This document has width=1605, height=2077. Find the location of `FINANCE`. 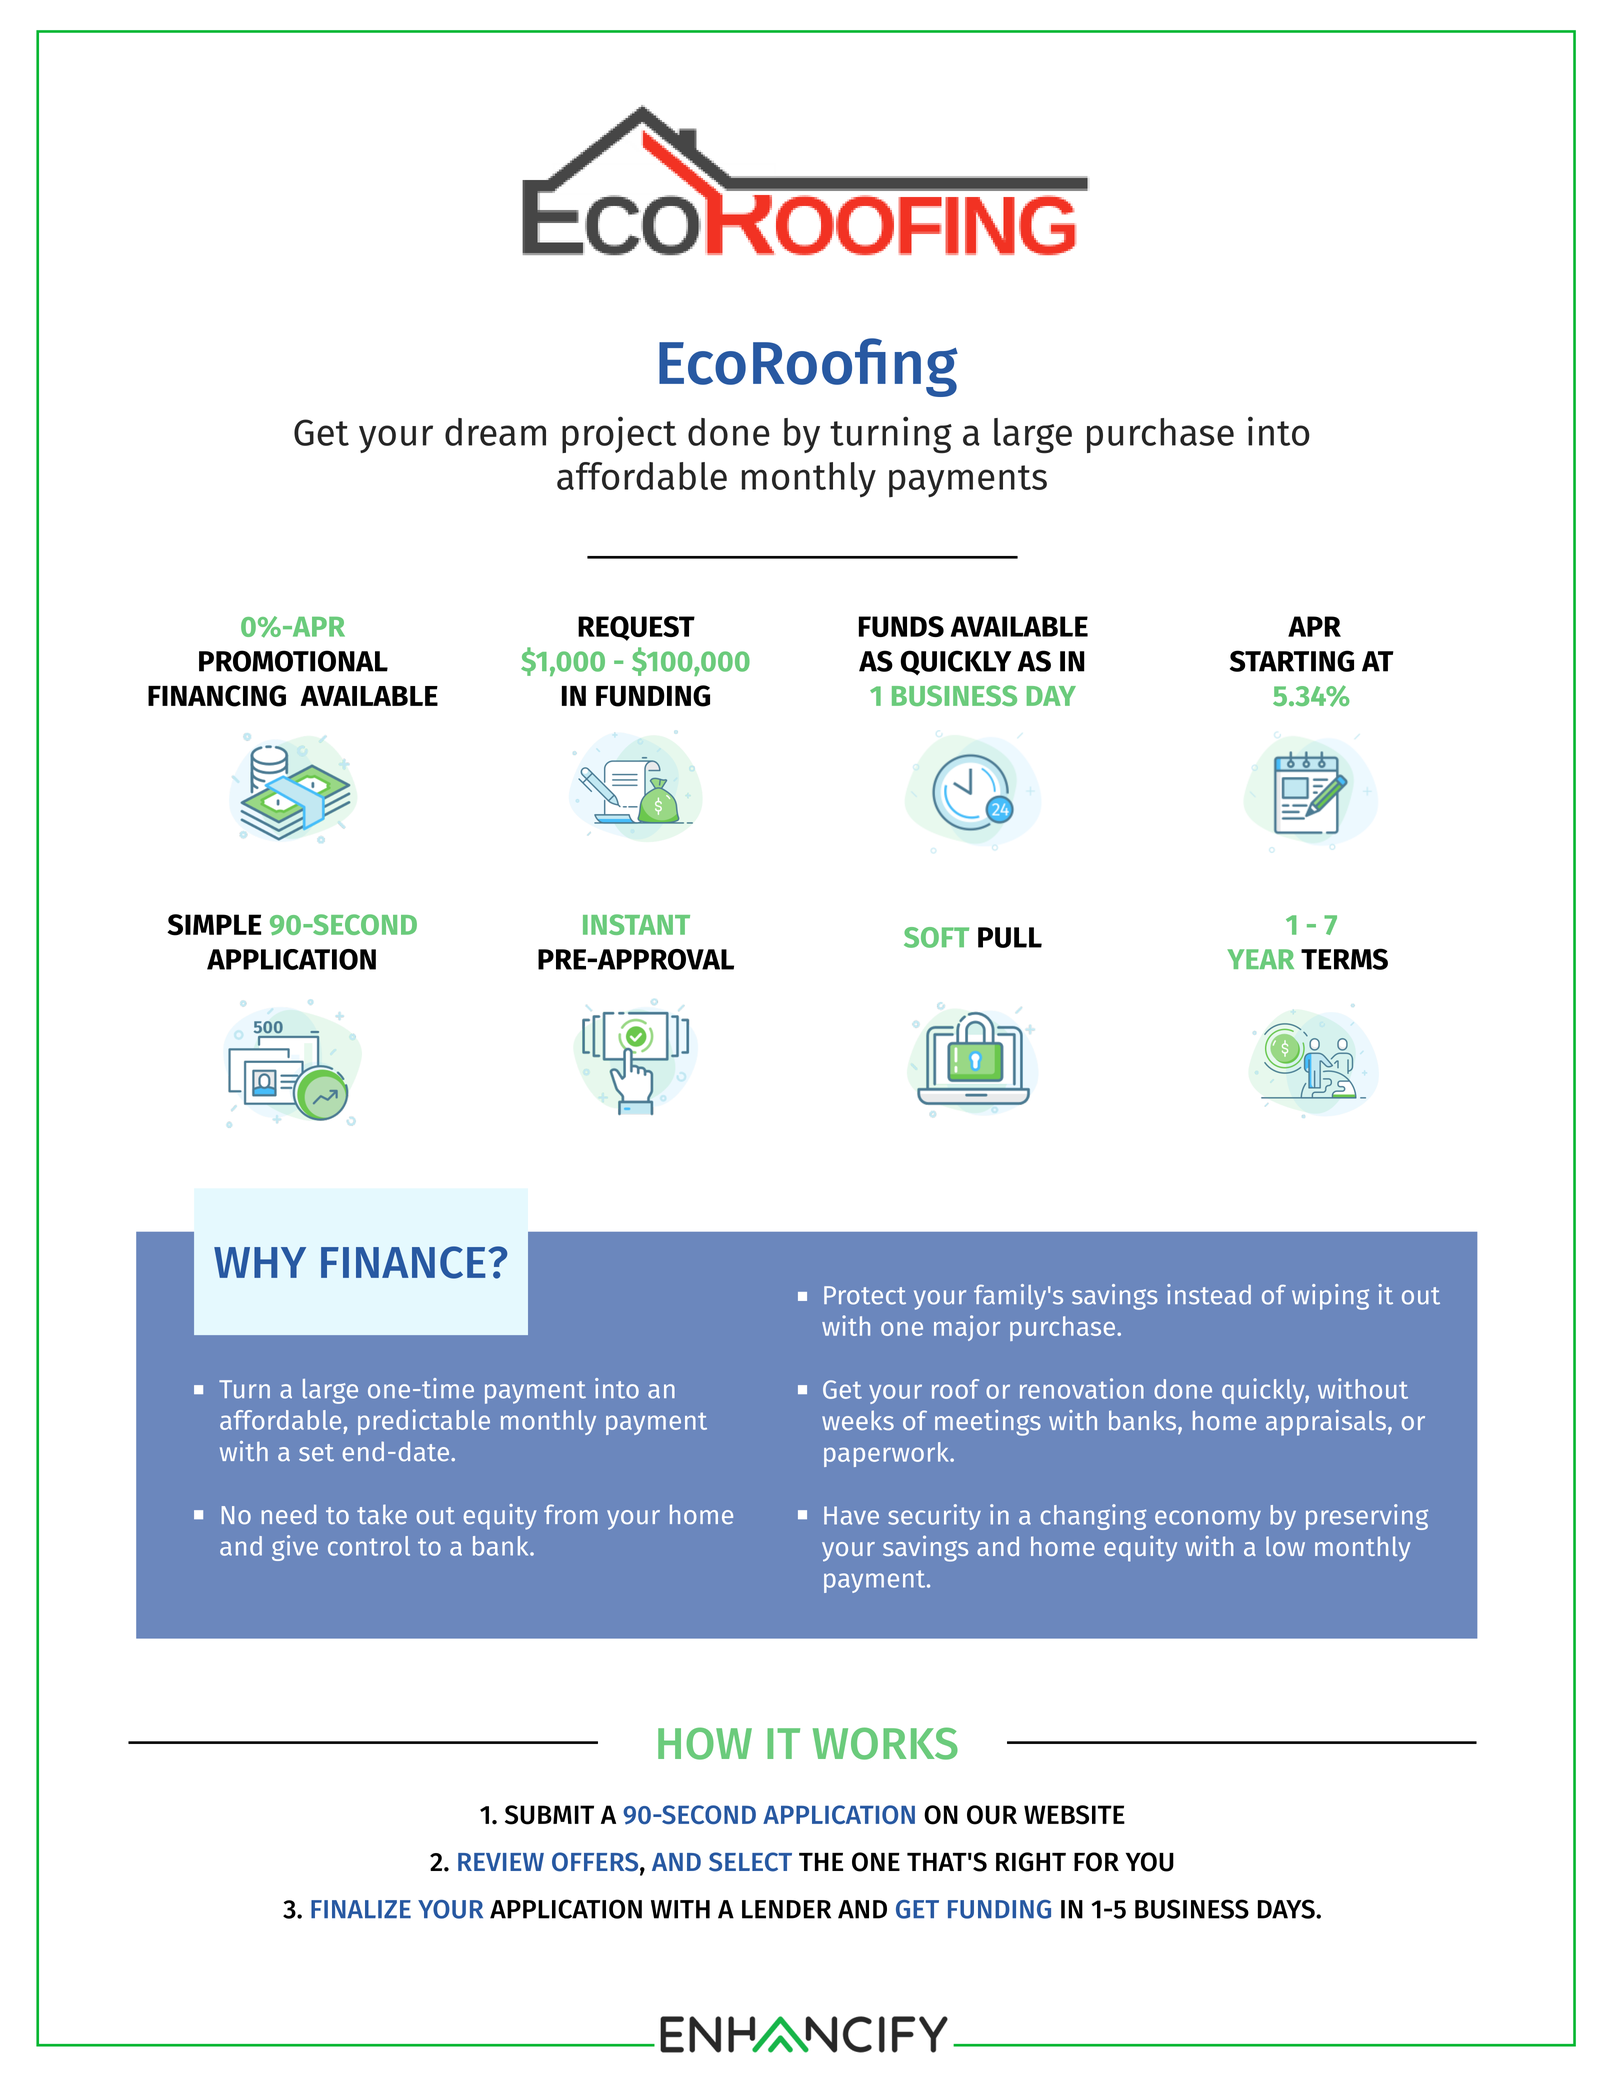

FINANCE is located at coordinates (403, 1262).
